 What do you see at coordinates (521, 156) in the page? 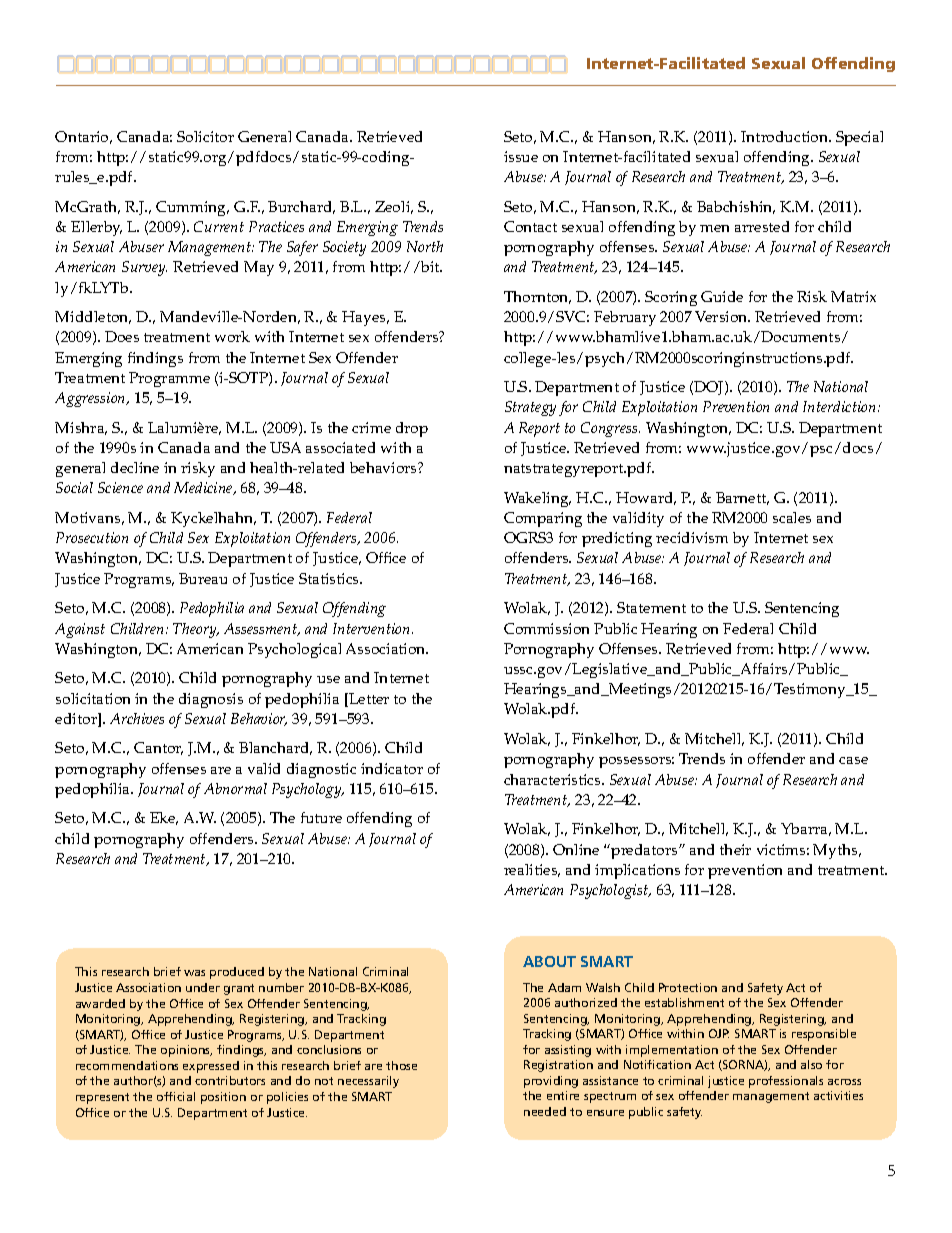
I see `issue` at bounding box center [521, 156].
